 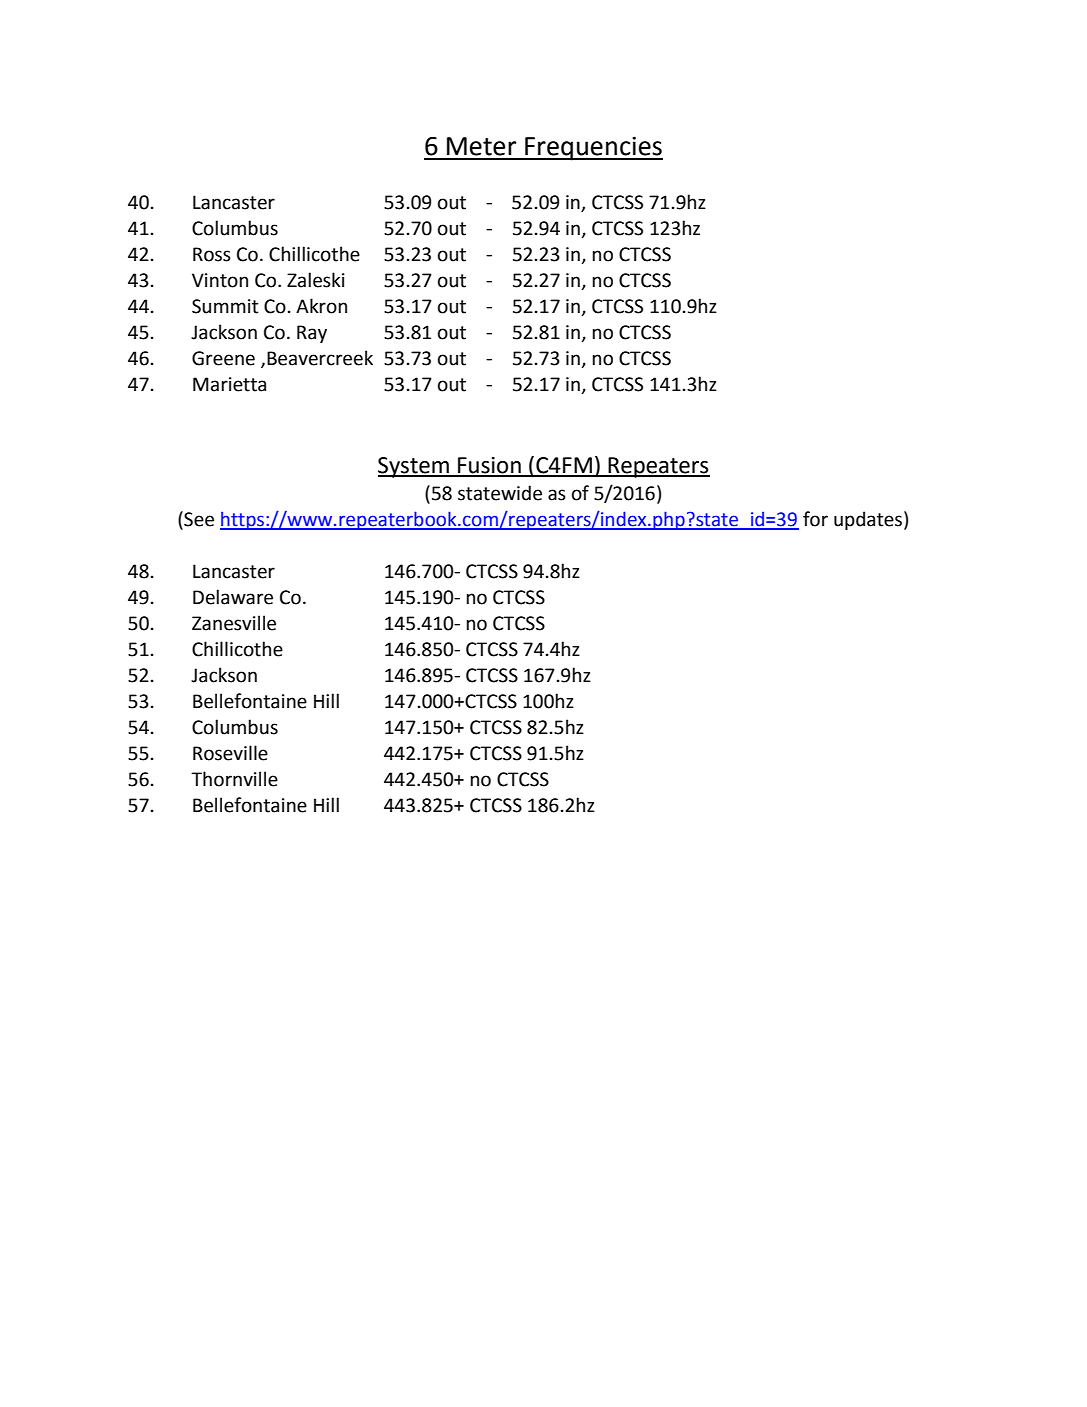 What do you see at coordinates (593, 148) in the screenshot?
I see `Frequencies` at bounding box center [593, 148].
